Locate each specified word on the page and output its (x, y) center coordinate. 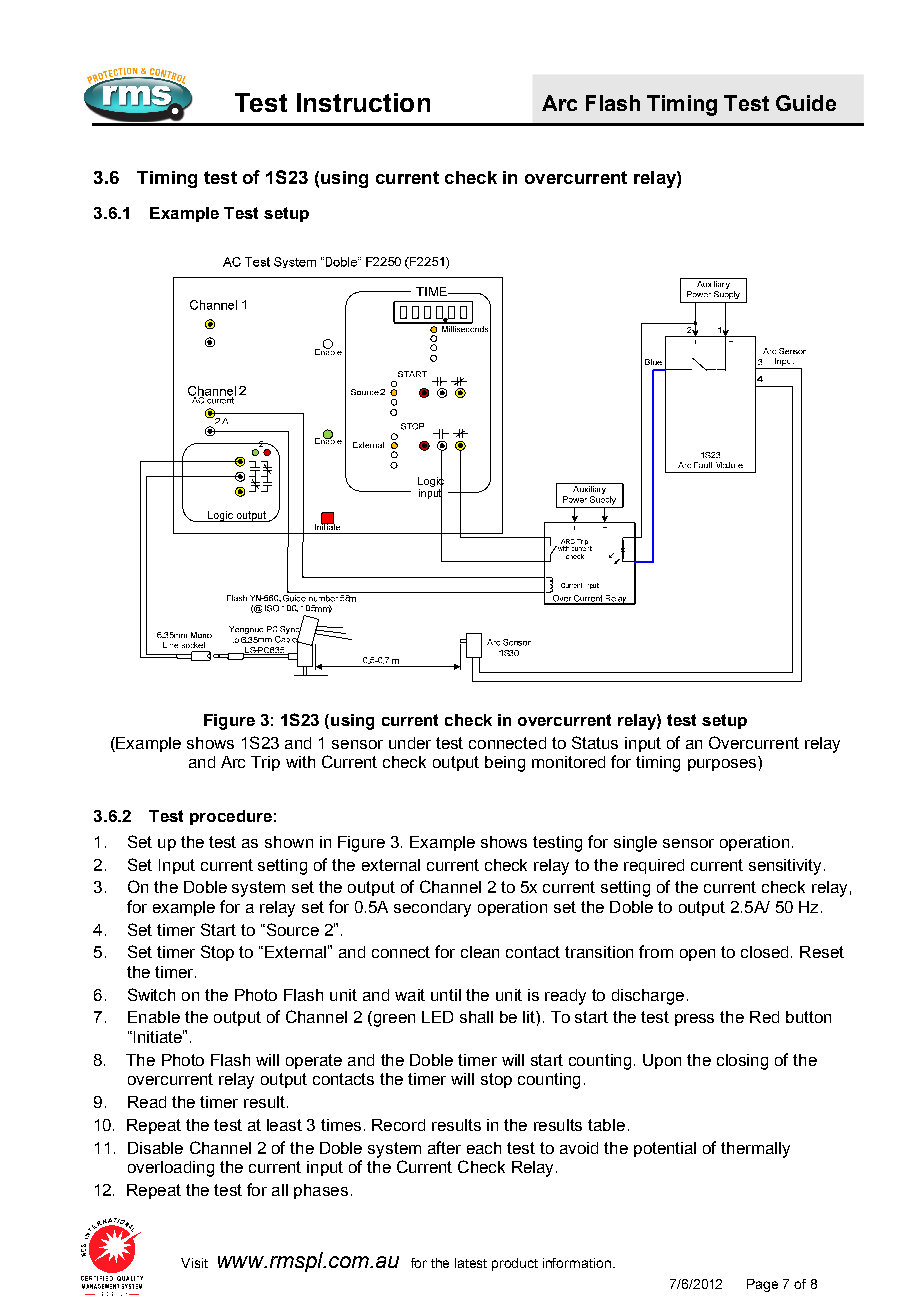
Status (595, 742)
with (300, 762)
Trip (265, 763)
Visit (194, 1263)
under (410, 743)
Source (291, 929)
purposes (722, 765)
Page (762, 1285)
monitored (568, 762)
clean (480, 952)
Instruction (363, 102)
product (515, 1264)
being (505, 764)
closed (764, 952)
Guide (806, 103)
